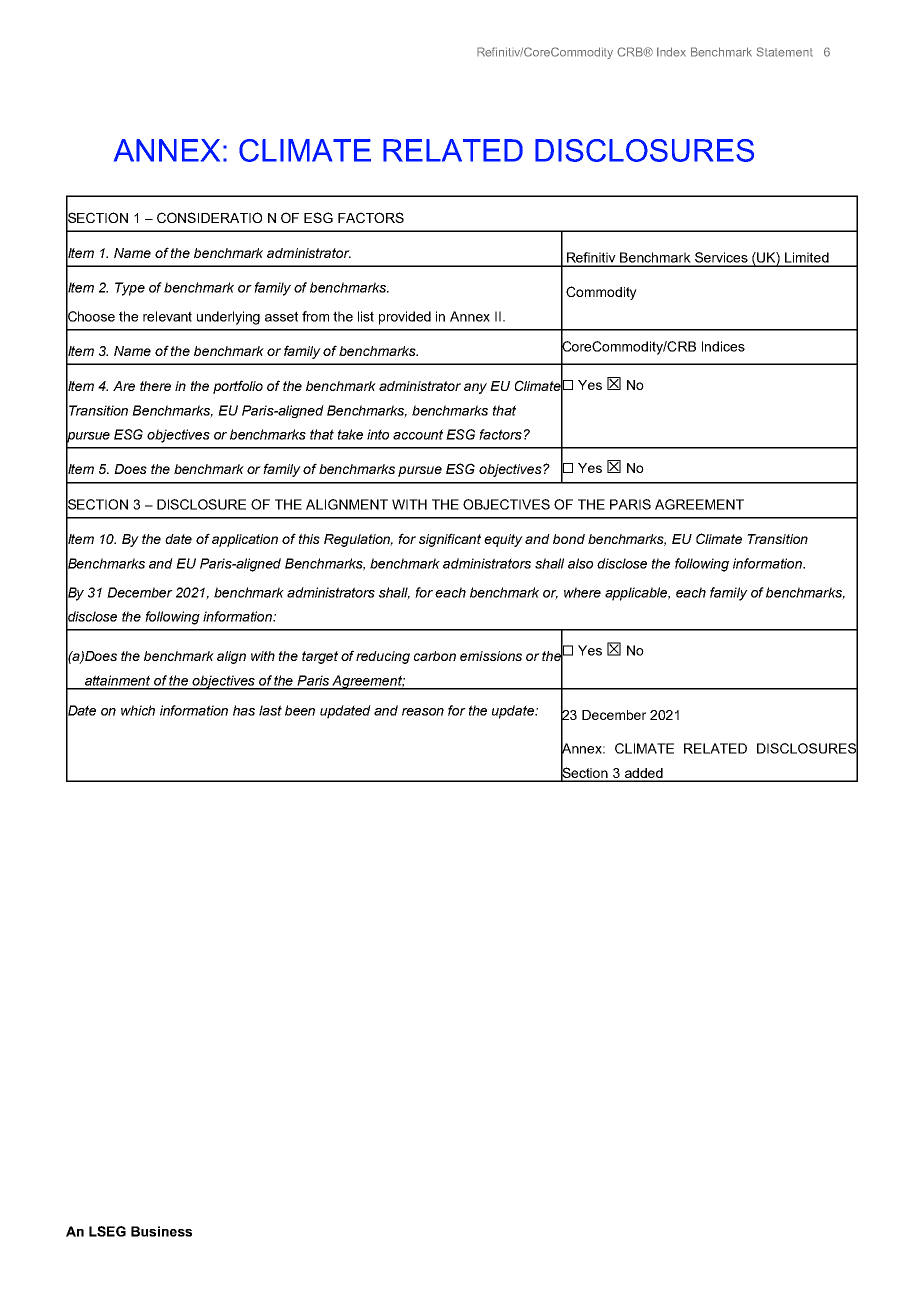 This document has width=924, height=1309. I want to click on application, so click(245, 540).
